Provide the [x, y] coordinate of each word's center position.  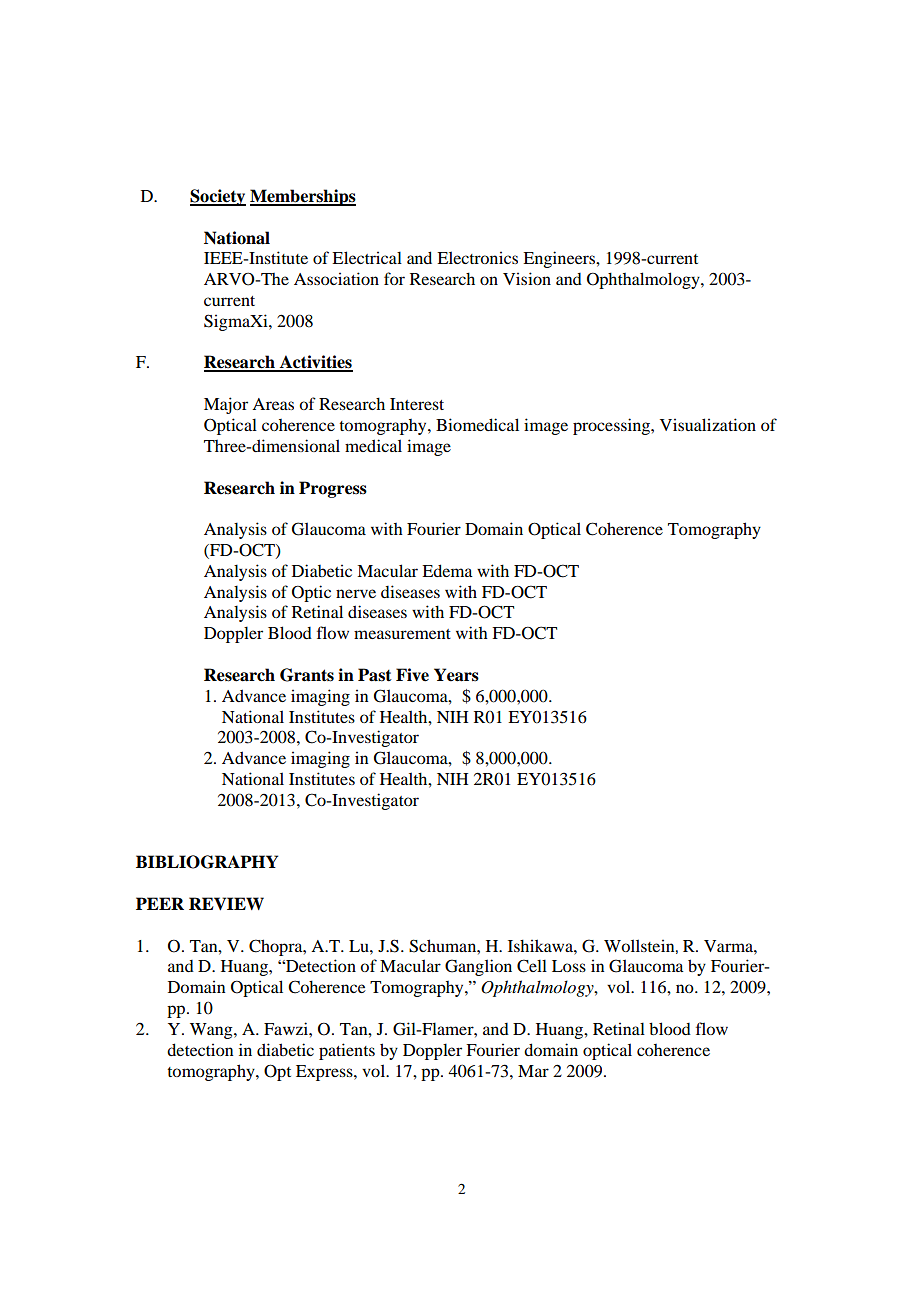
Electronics [477, 257]
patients [347, 1051]
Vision [527, 278]
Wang [212, 1031]
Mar [533, 1071]
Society [218, 197]
